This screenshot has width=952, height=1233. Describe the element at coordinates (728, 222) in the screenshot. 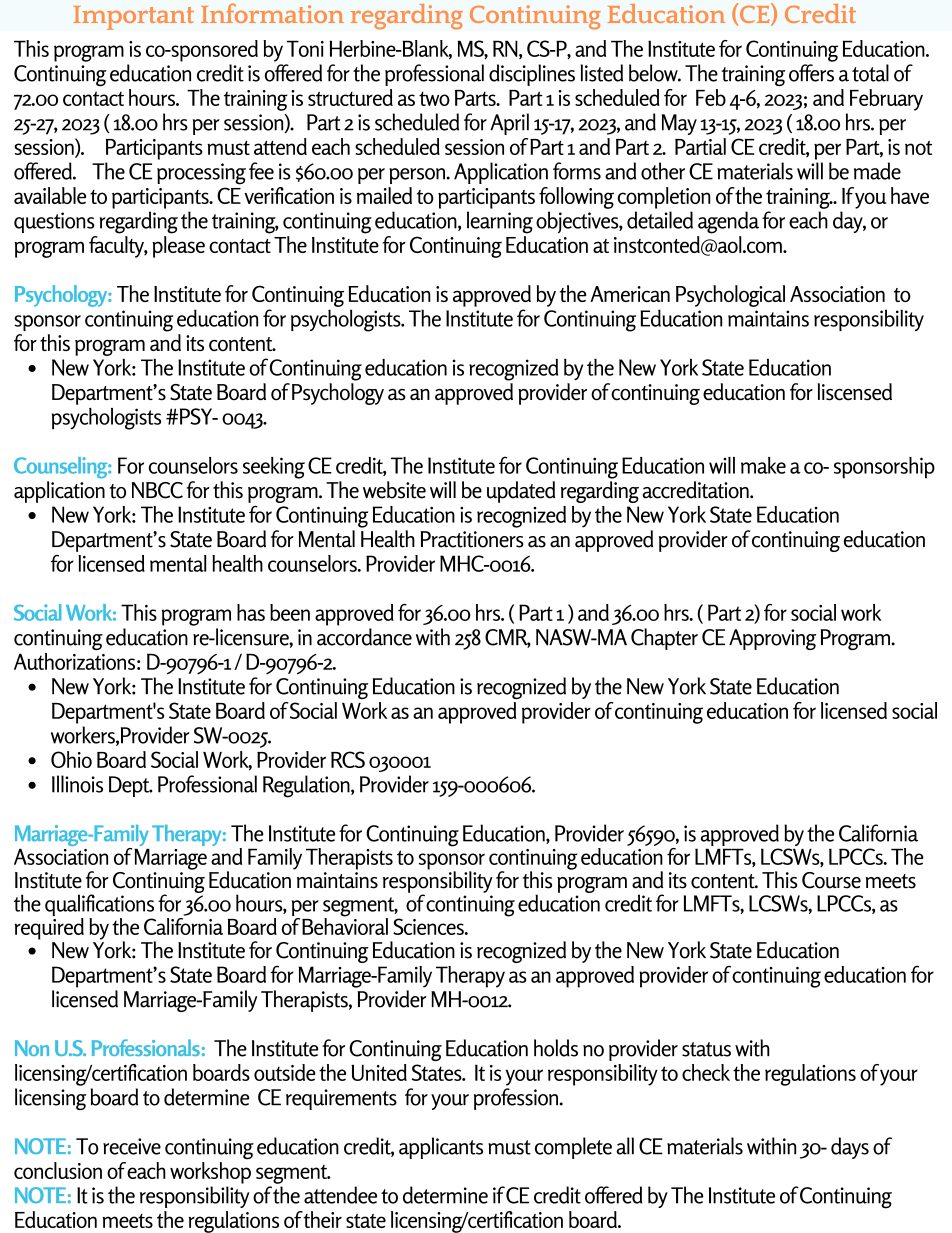

I see `agenda` at that location.
